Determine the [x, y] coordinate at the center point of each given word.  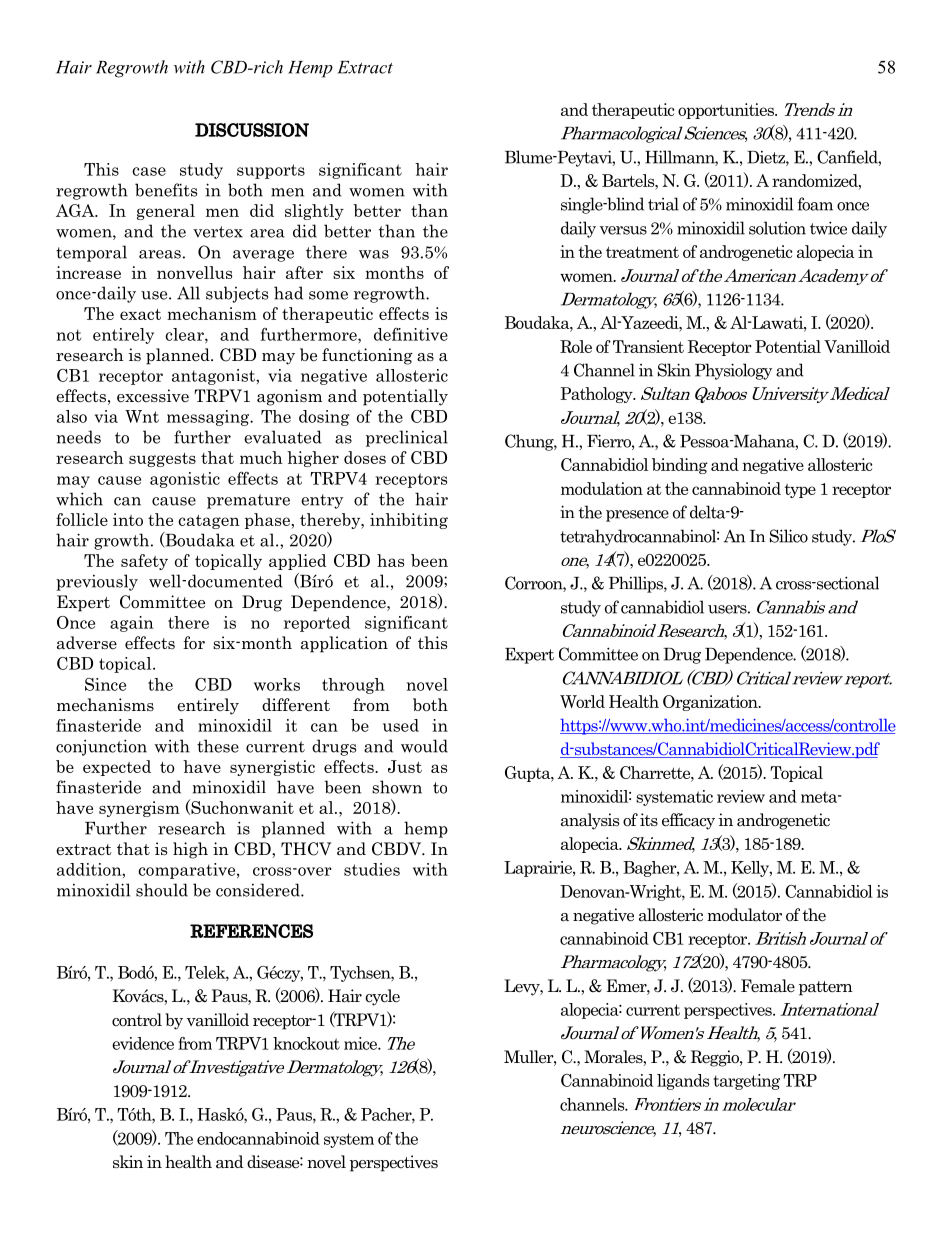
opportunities [727, 111]
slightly [314, 212]
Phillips [637, 584]
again [132, 624]
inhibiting [409, 521]
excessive [153, 396]
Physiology [733, 371]
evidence [143, 1043]
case [149, 171]
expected [117, 768]
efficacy [688, 821]
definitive [411, 334]
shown [397, 787]
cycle [382, 997]
